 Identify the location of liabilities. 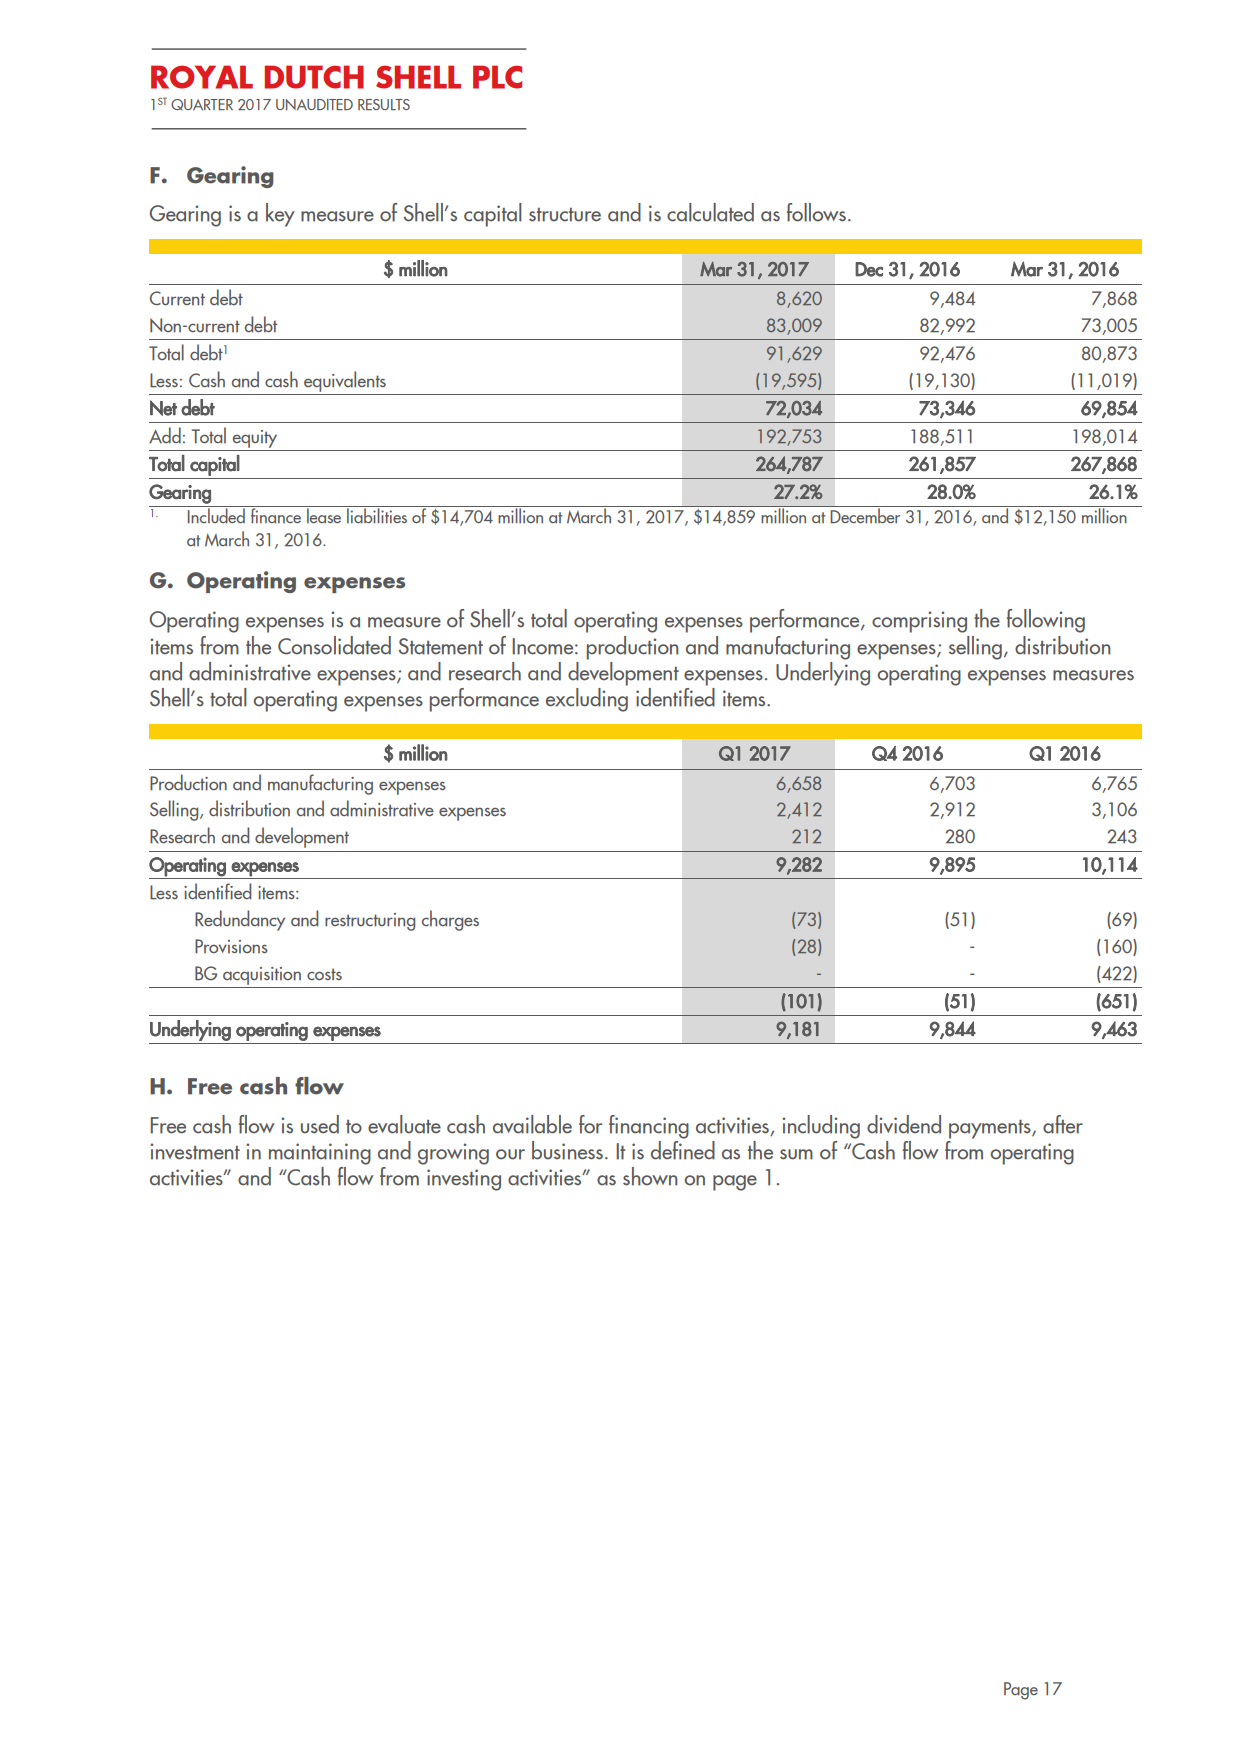
(377, 514).
